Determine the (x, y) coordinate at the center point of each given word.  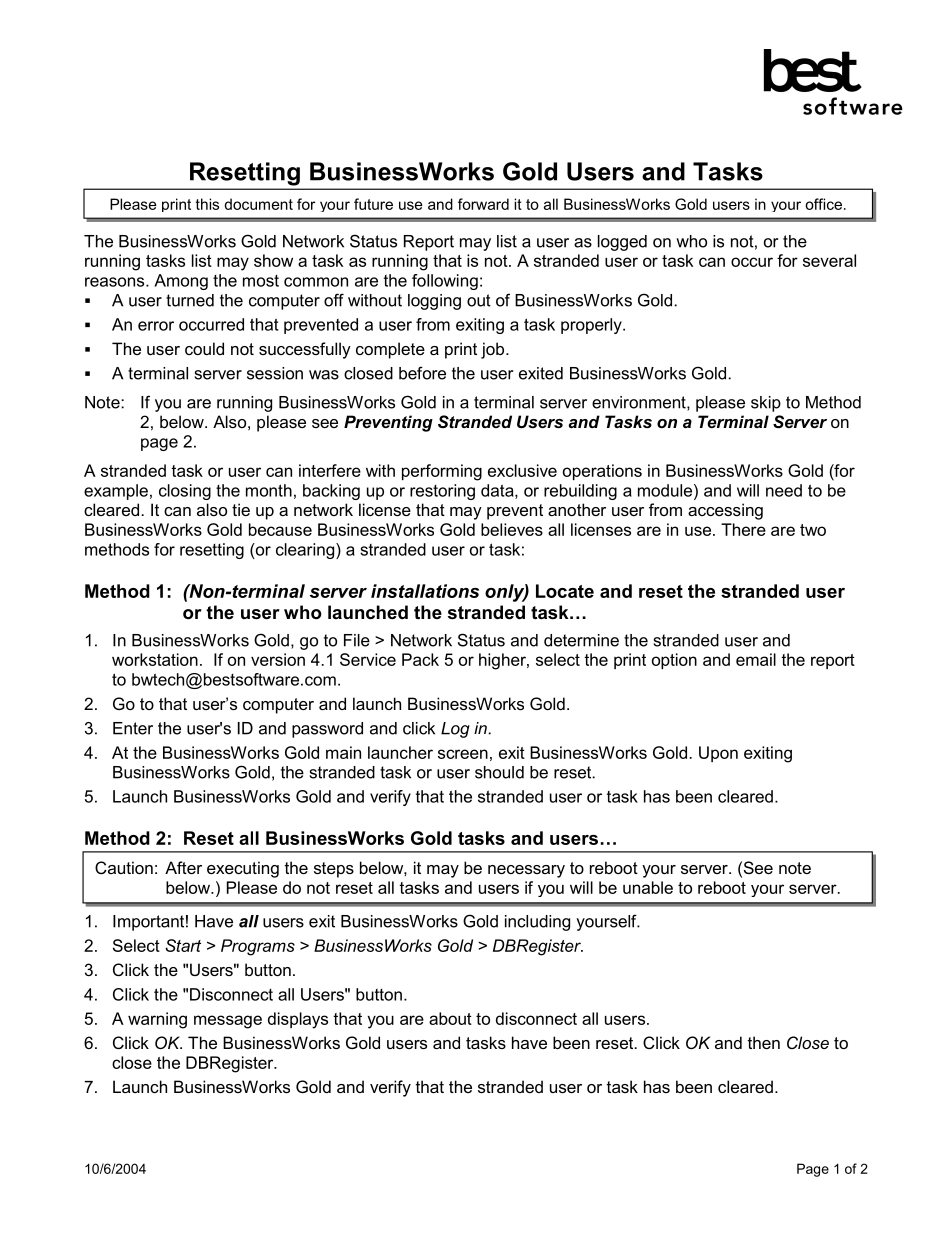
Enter (133, 728)
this (207, 204)
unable (648, 887)
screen (463, 754)
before (422, 373)
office (823, 204)
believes (512, 529)
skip (766, 404)
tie (241, 509)
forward (483, 204)
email (756, 659)
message (228, 1022)
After (183, 867)
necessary (526, 871)
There (743, 529)
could (204, 348)
